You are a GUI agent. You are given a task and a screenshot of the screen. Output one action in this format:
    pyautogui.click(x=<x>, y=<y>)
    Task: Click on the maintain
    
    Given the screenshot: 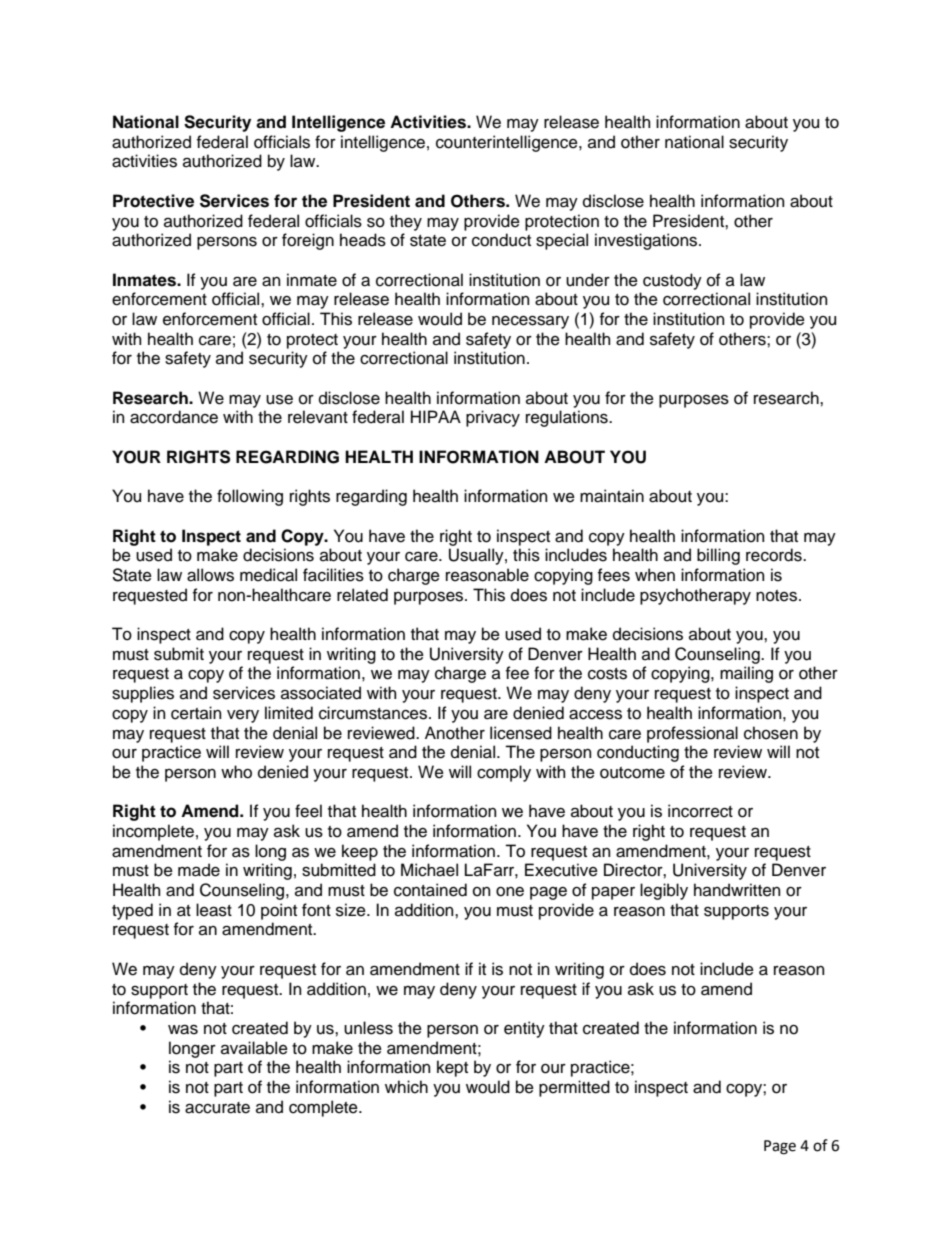 What is the action you would take?
    pyautogui.click(x=612, y=496)
